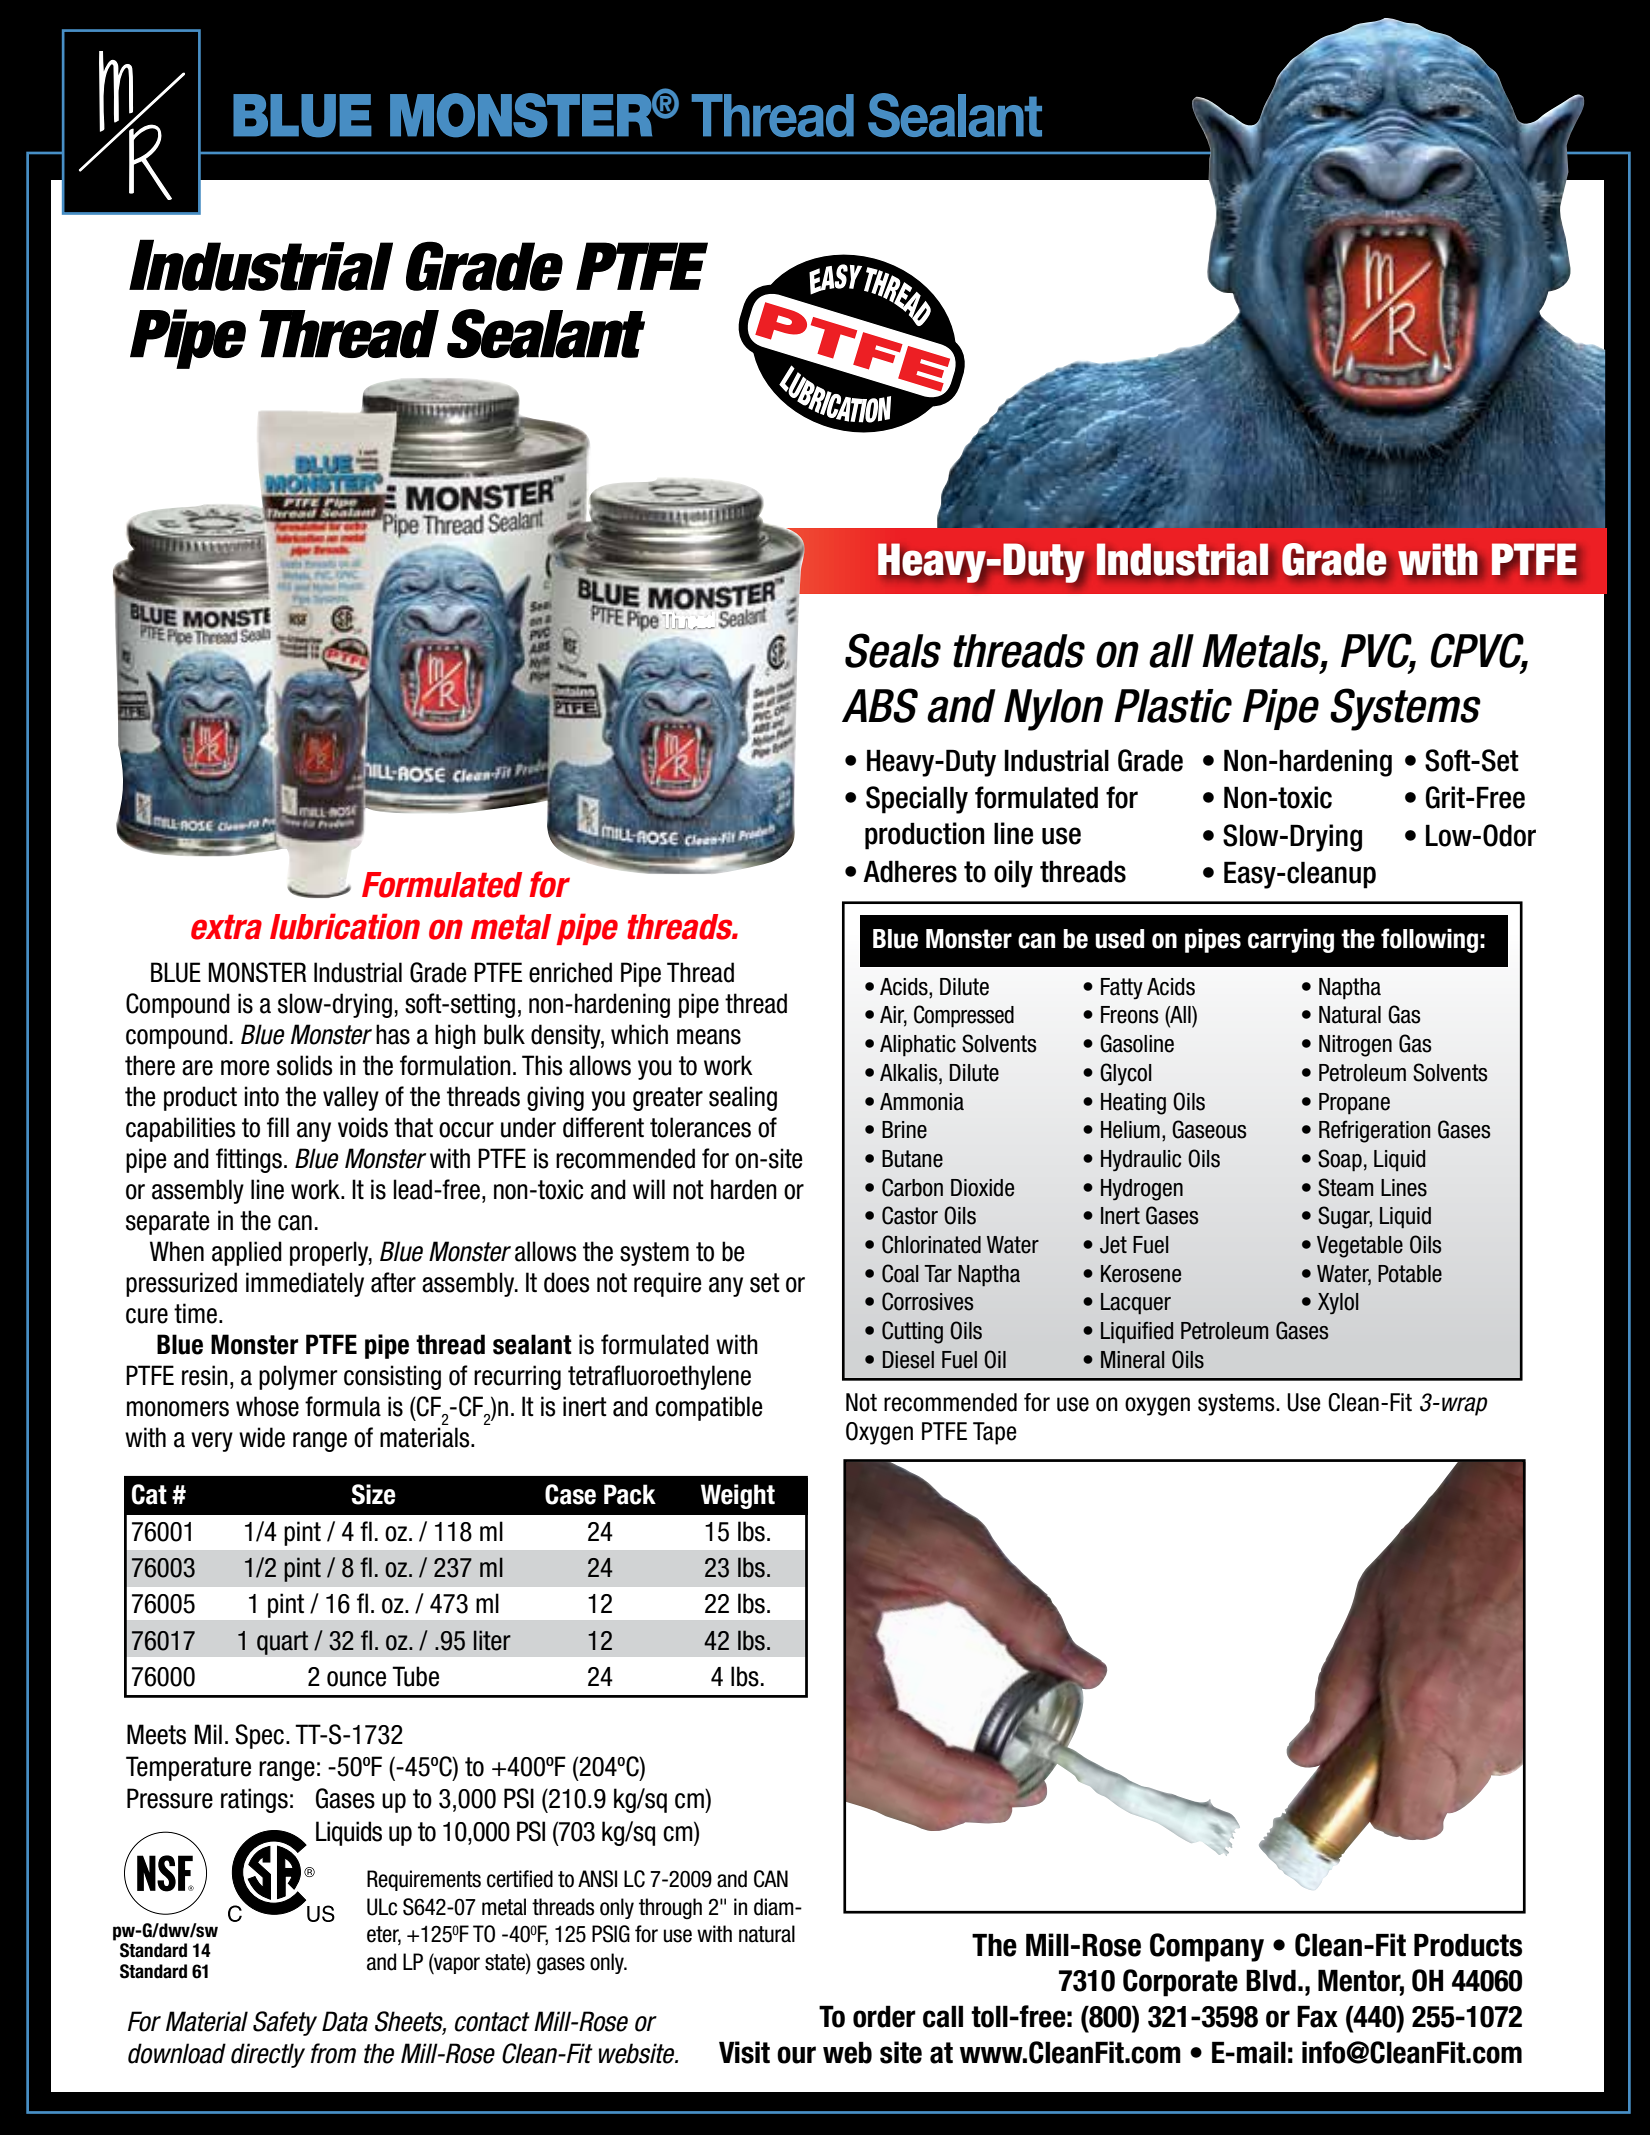 This image has height=2135, width=1650. I want to click on ANSI, so click(597, 1879).
